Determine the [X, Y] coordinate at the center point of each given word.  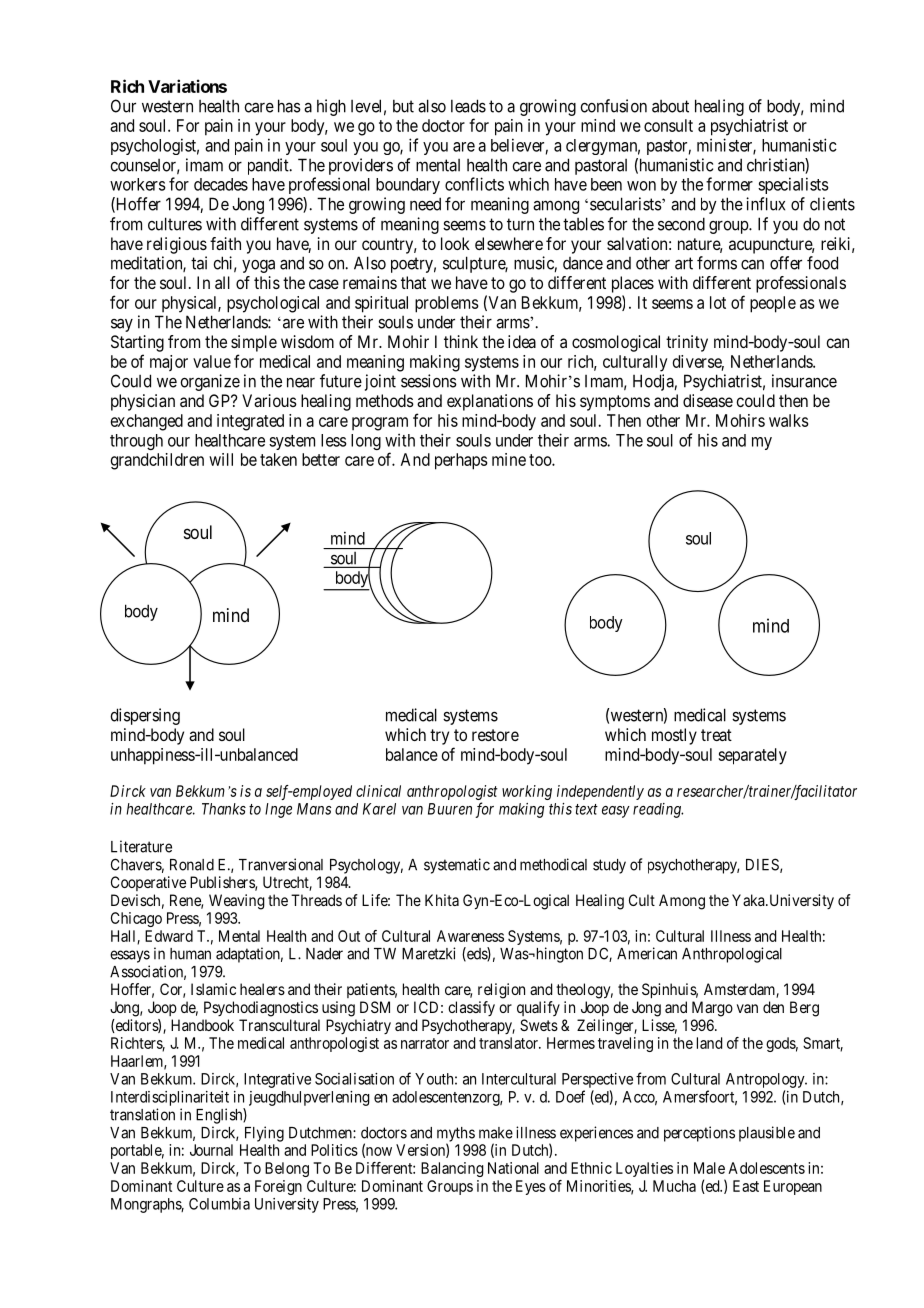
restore [495, 735]
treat [716, 735]
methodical [553, 864]
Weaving [237, 902]
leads [468, 106]
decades [221, 184]
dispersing [145, 716]
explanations [490, 402]
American [647, 953]
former [729, 184]
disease [708, 400]
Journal [211, 1150]
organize [210, 382]
